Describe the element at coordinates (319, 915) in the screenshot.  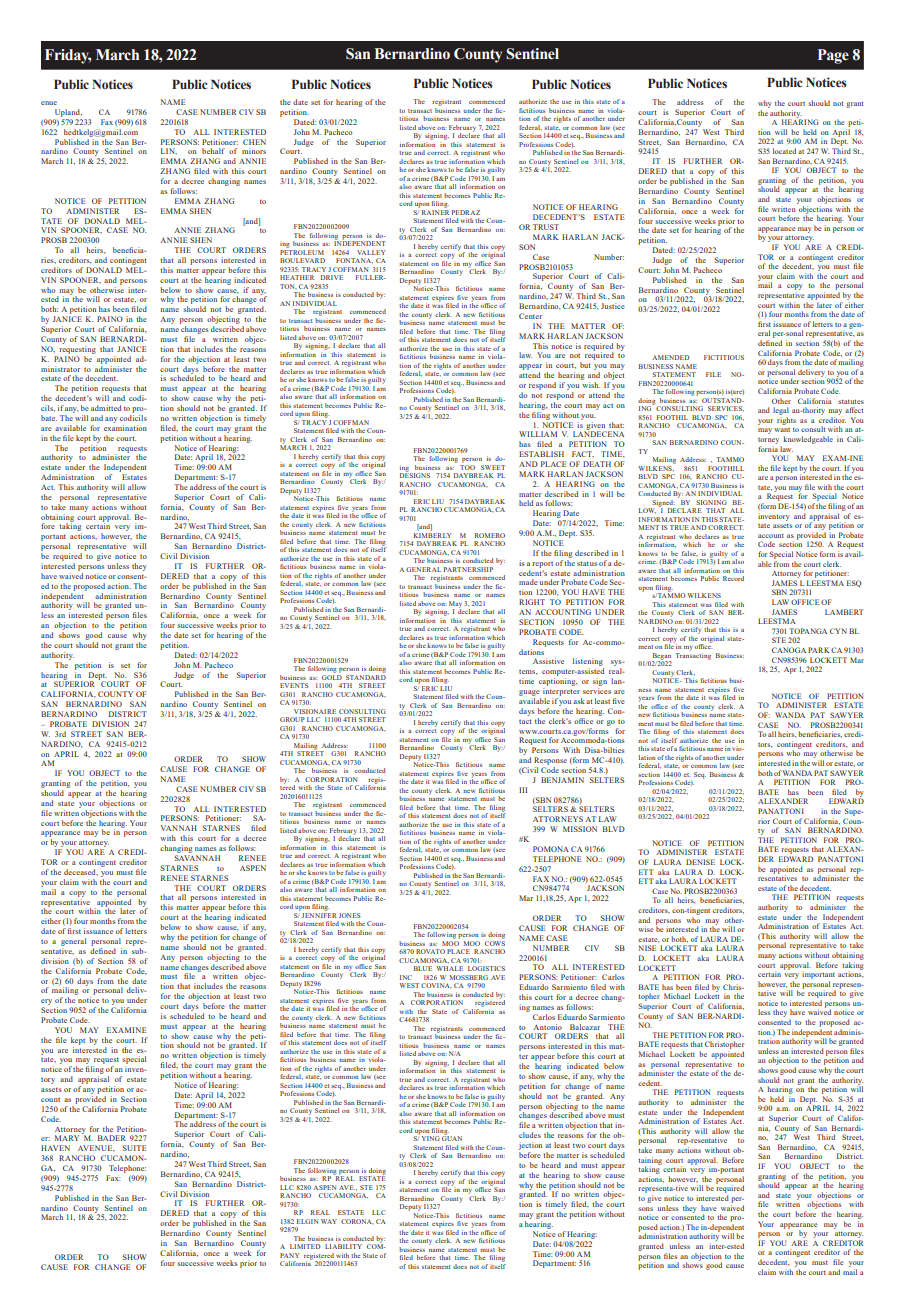
I see `JENNIFER` at that location.
